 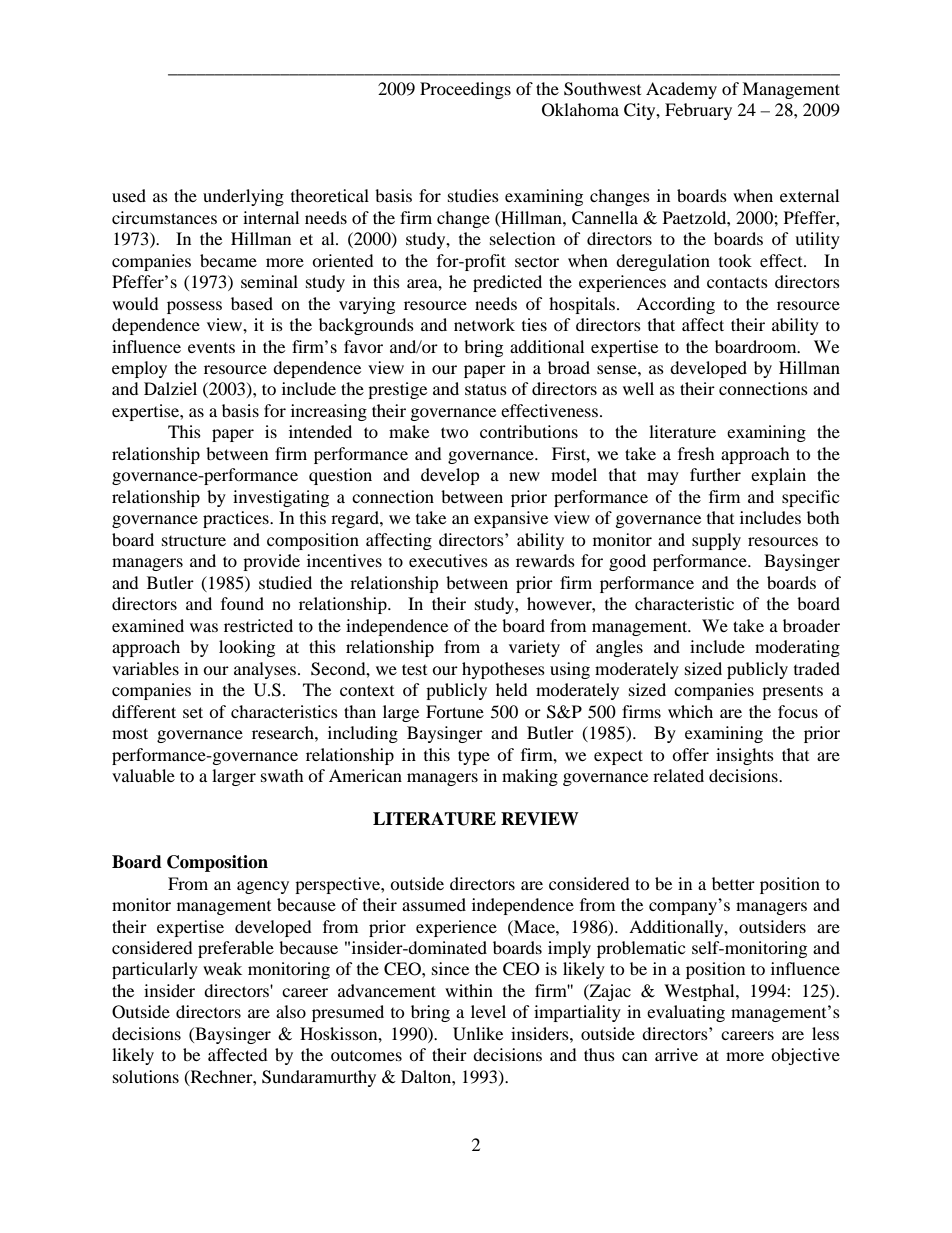 What do you see at coordinates (474, 757) in the screenshot?
I see `type` at bounding box center [474, 757].
